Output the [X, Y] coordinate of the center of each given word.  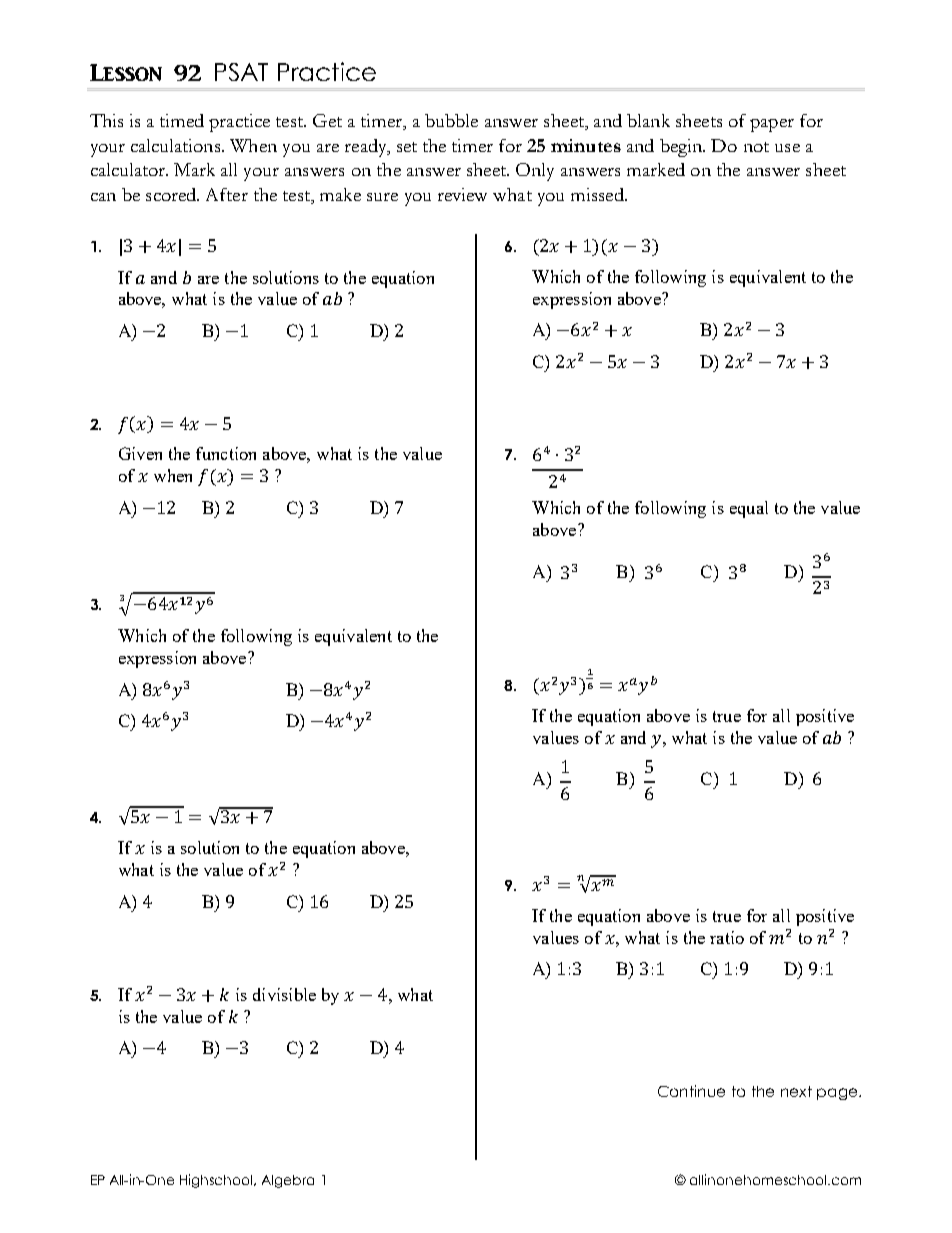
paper [772, 125]
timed [182, 120]
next [796, 1091]
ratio [727, 937]
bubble [451, 120]
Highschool [217, 1181]
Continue [691, 1091]
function [226, 453]
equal [749, 509]
